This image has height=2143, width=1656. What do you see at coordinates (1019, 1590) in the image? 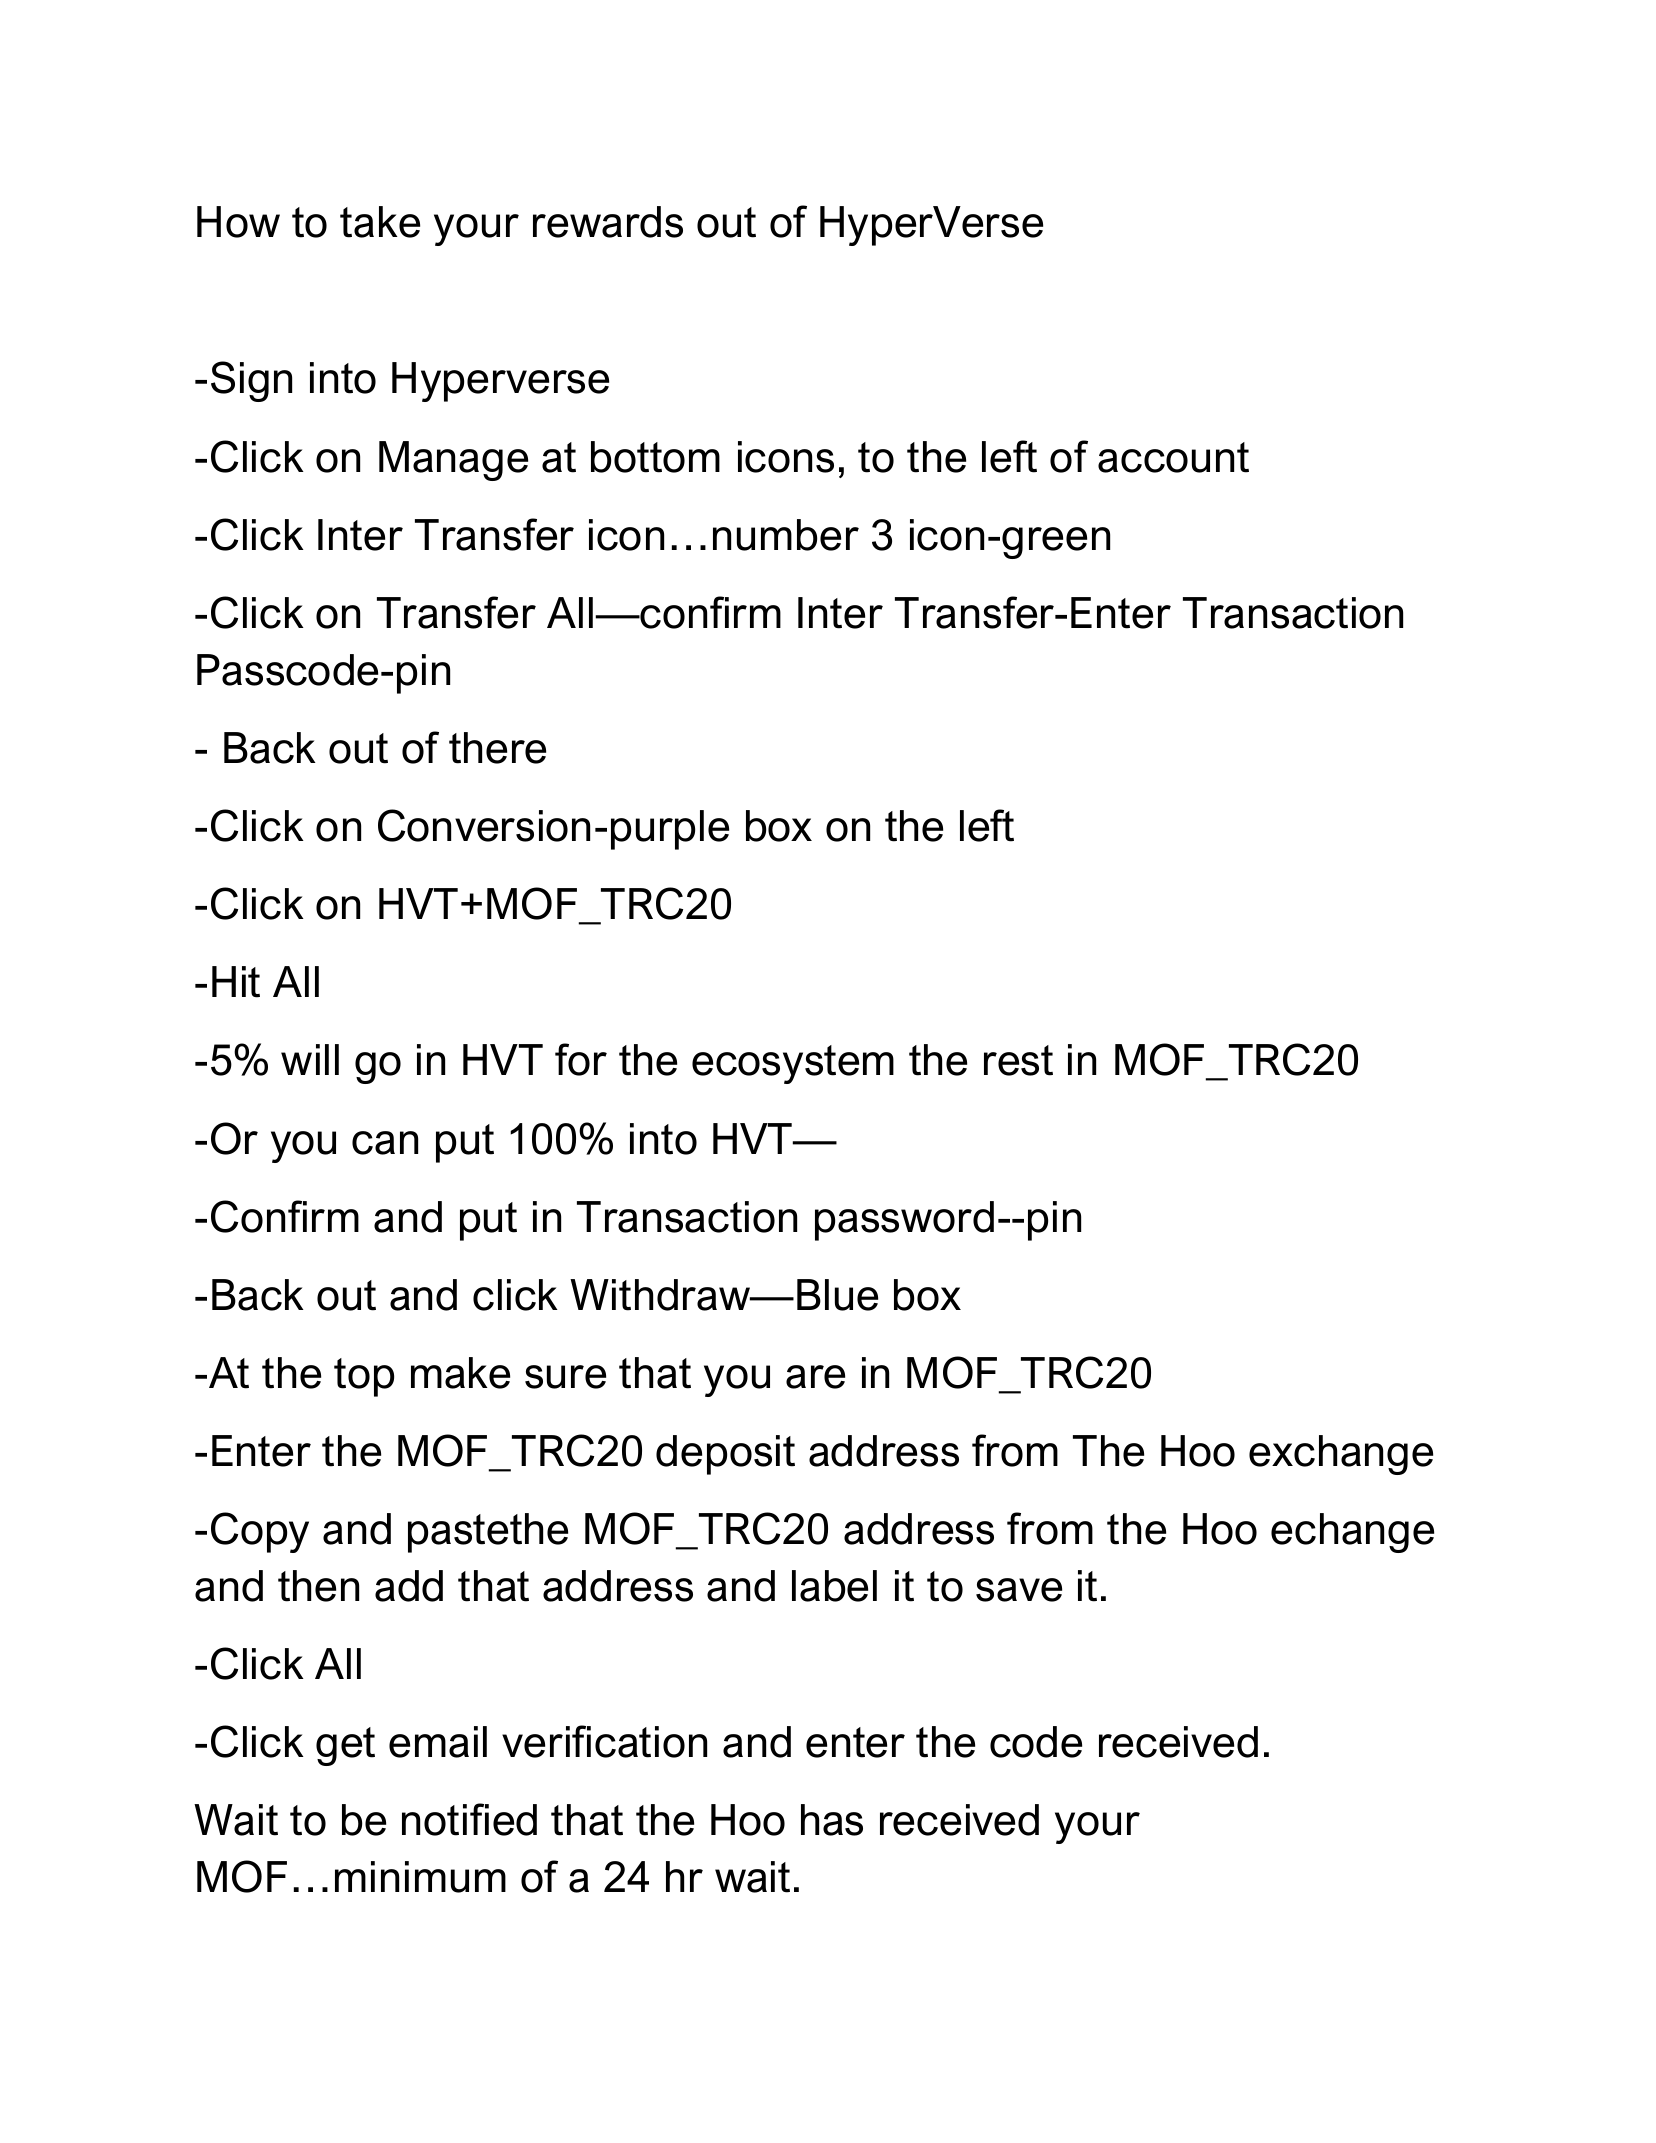
I see `save` at bounding box center [1019, 1590].
